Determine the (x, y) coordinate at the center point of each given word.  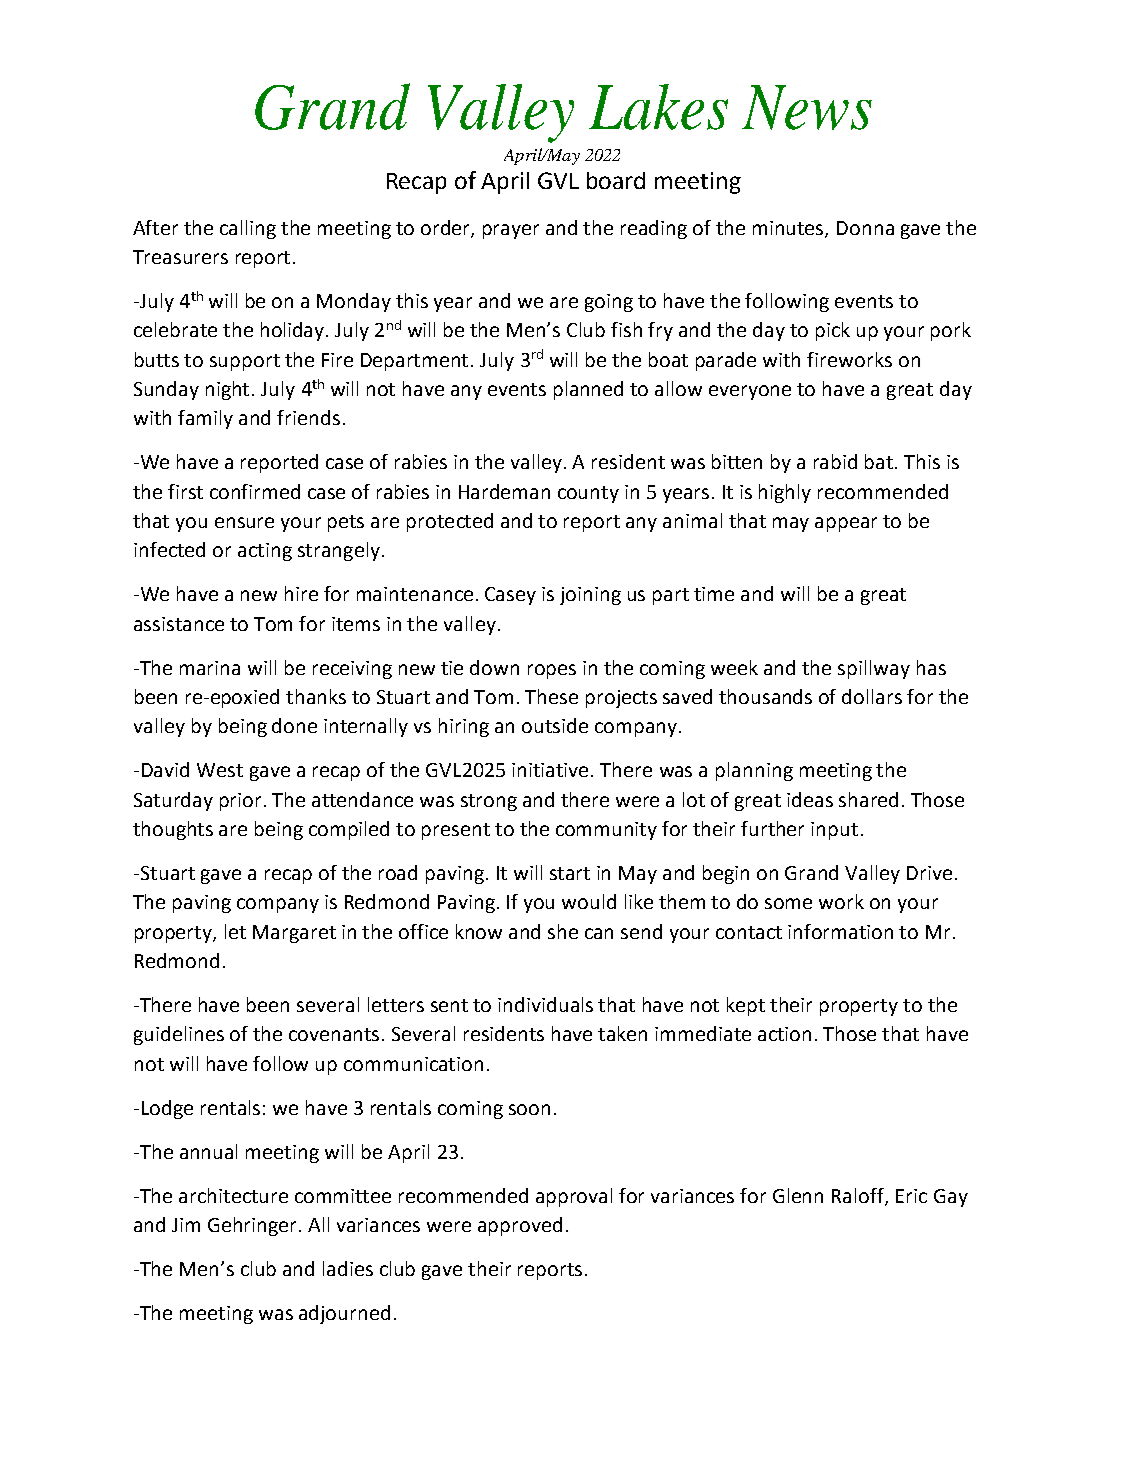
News (807, 107)
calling (248, 229)
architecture (233, 1195)
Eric (911, 1196)
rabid (835, 461)
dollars (872, 696)
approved (520, 1226)
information (840, 931)
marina (210, 668)
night (229, 390)
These (551, 696)
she (563, 931)
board (616, 180)
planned (588, 390)
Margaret (294, 934)
